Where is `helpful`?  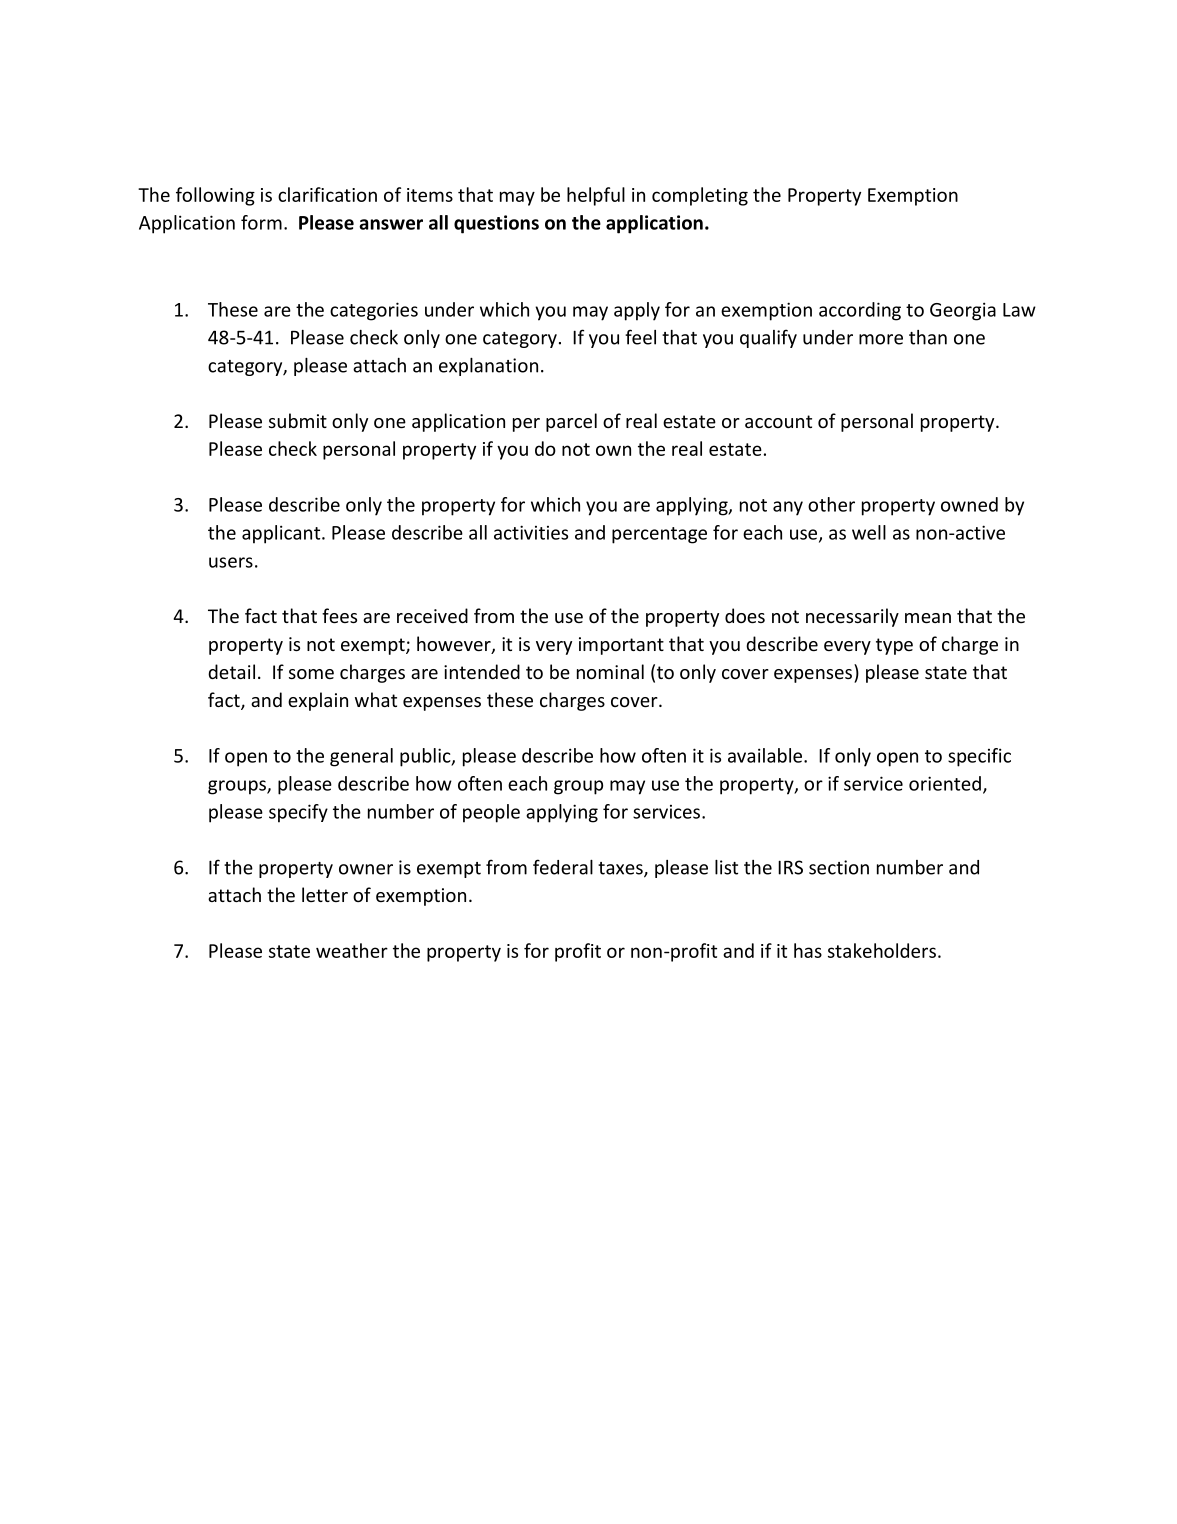
helpful is located at coordinates (596, 196).
